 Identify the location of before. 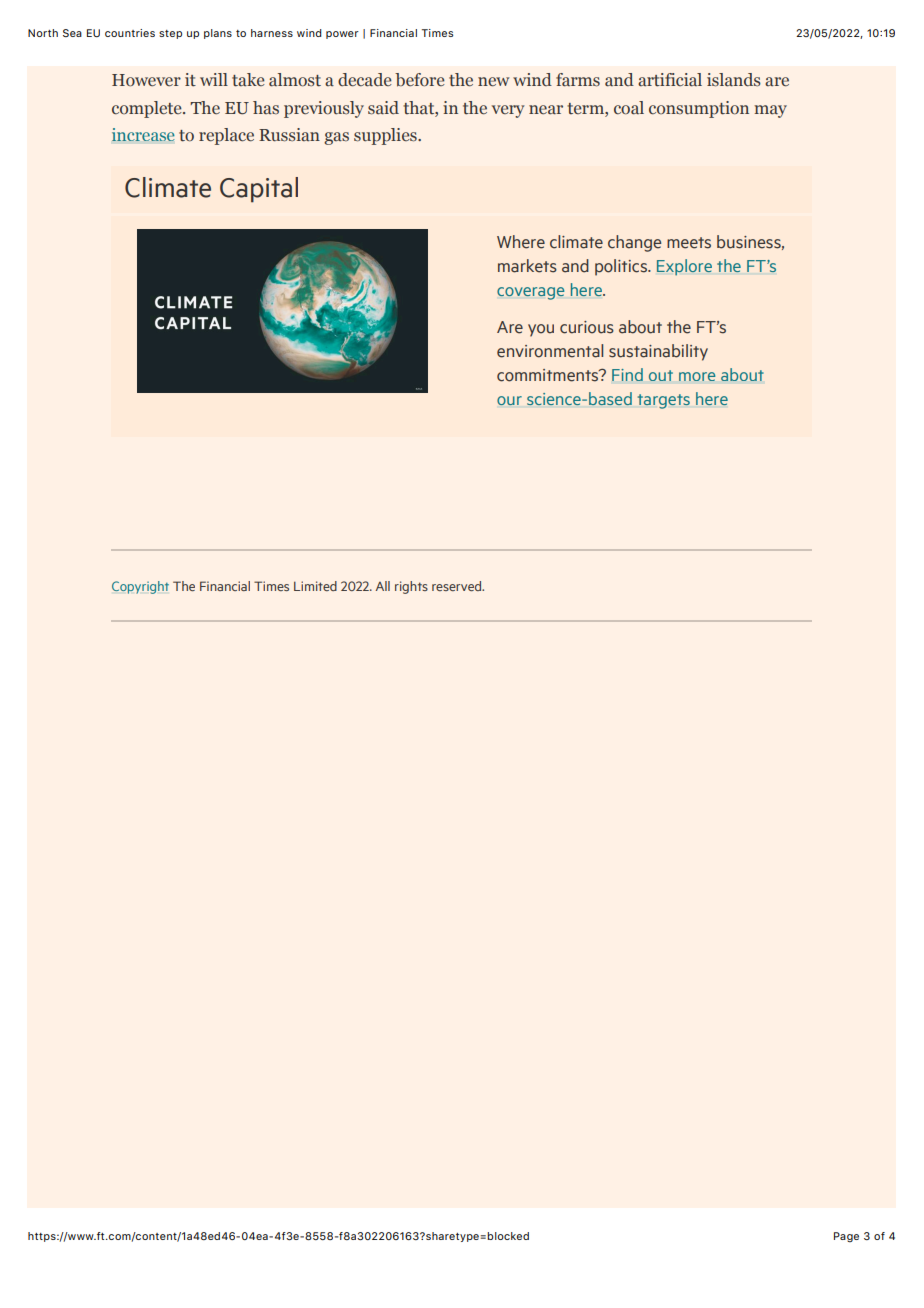
(420, 80).
